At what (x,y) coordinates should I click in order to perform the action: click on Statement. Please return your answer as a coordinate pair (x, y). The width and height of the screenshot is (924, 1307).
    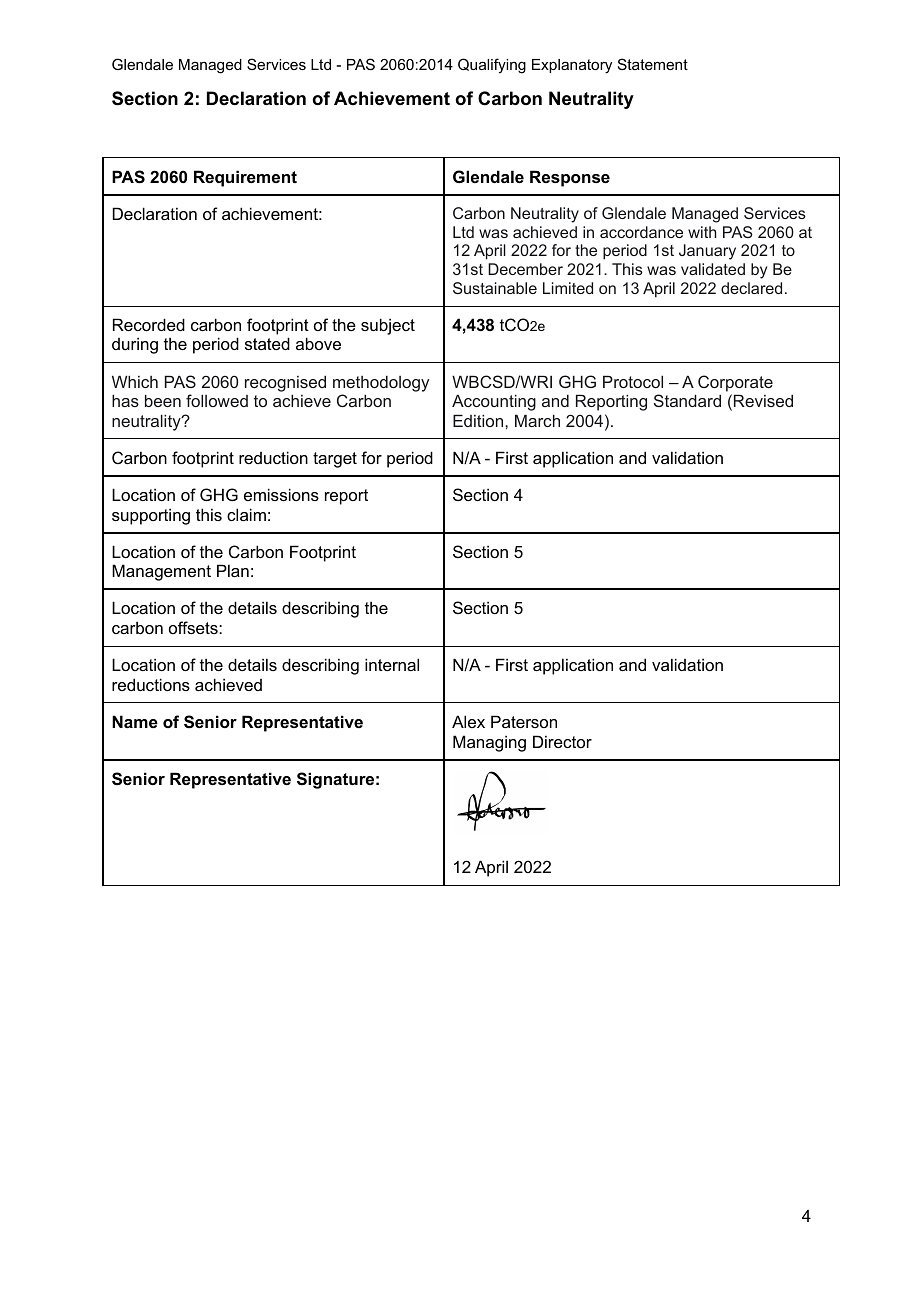
    Looking at the image, I should click on (653, 64).
